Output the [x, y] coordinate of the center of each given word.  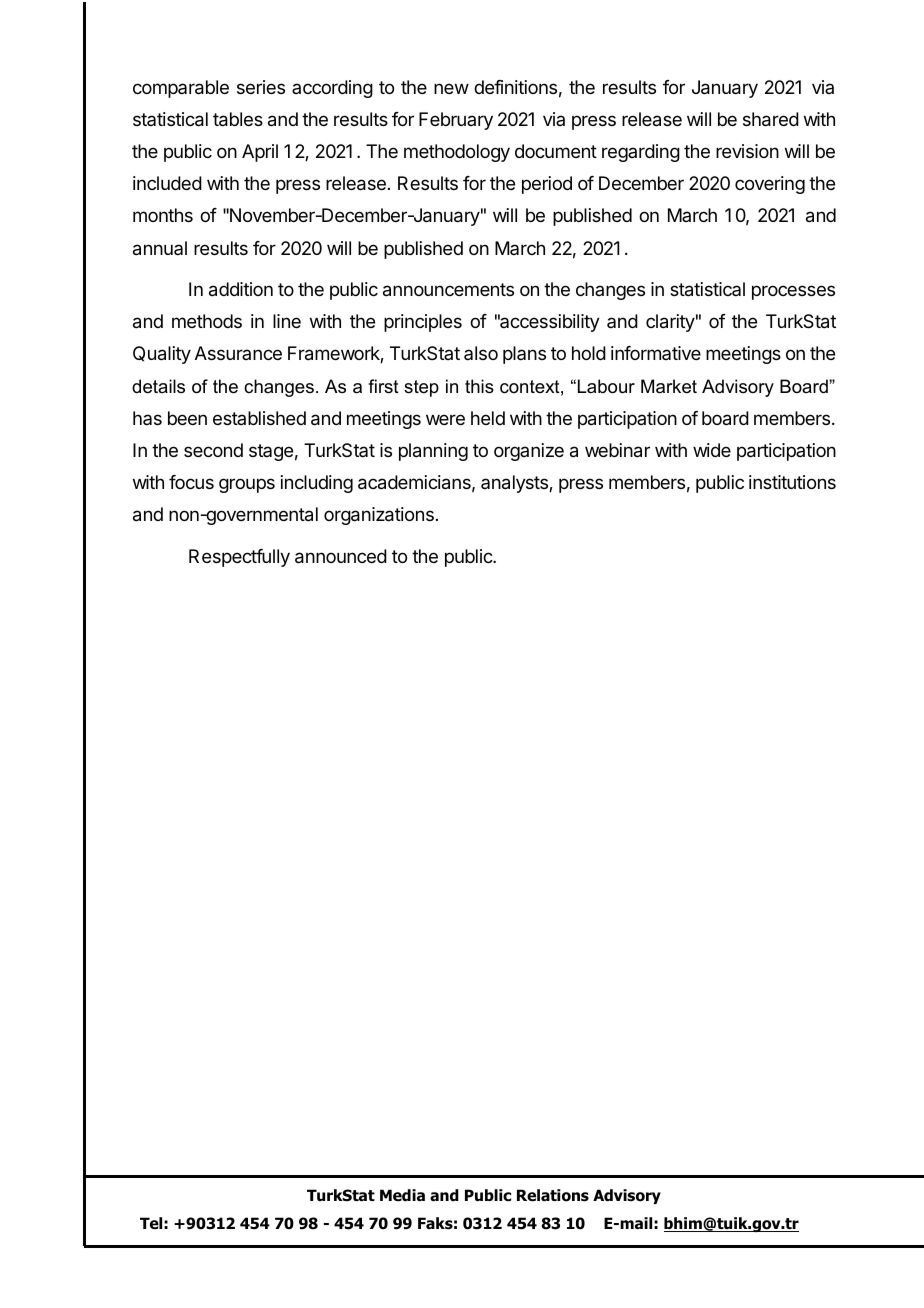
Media [402, 1195]
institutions [792, 482]
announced [341, 556]
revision [747, 151]
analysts [515, 484]
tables [238, 119]
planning [433, 452]
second [213, 450]
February [456, 121]
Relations [553, 1195]
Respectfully [239, 558]
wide [712, 450]
